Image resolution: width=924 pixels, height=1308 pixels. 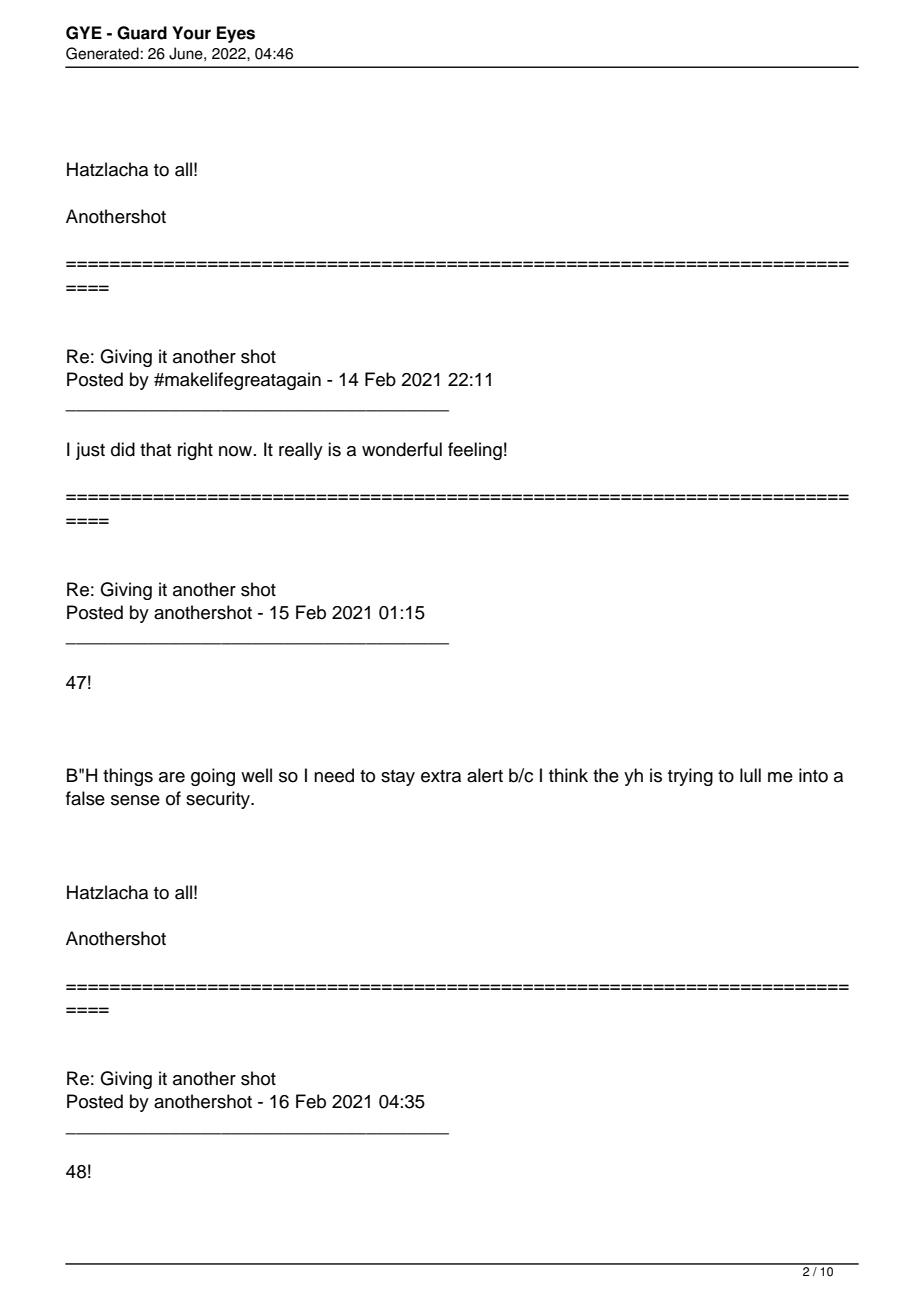 What do you see at coordinates (172, 777) in the document?
I see `are` at bounding box center [172, 777].
